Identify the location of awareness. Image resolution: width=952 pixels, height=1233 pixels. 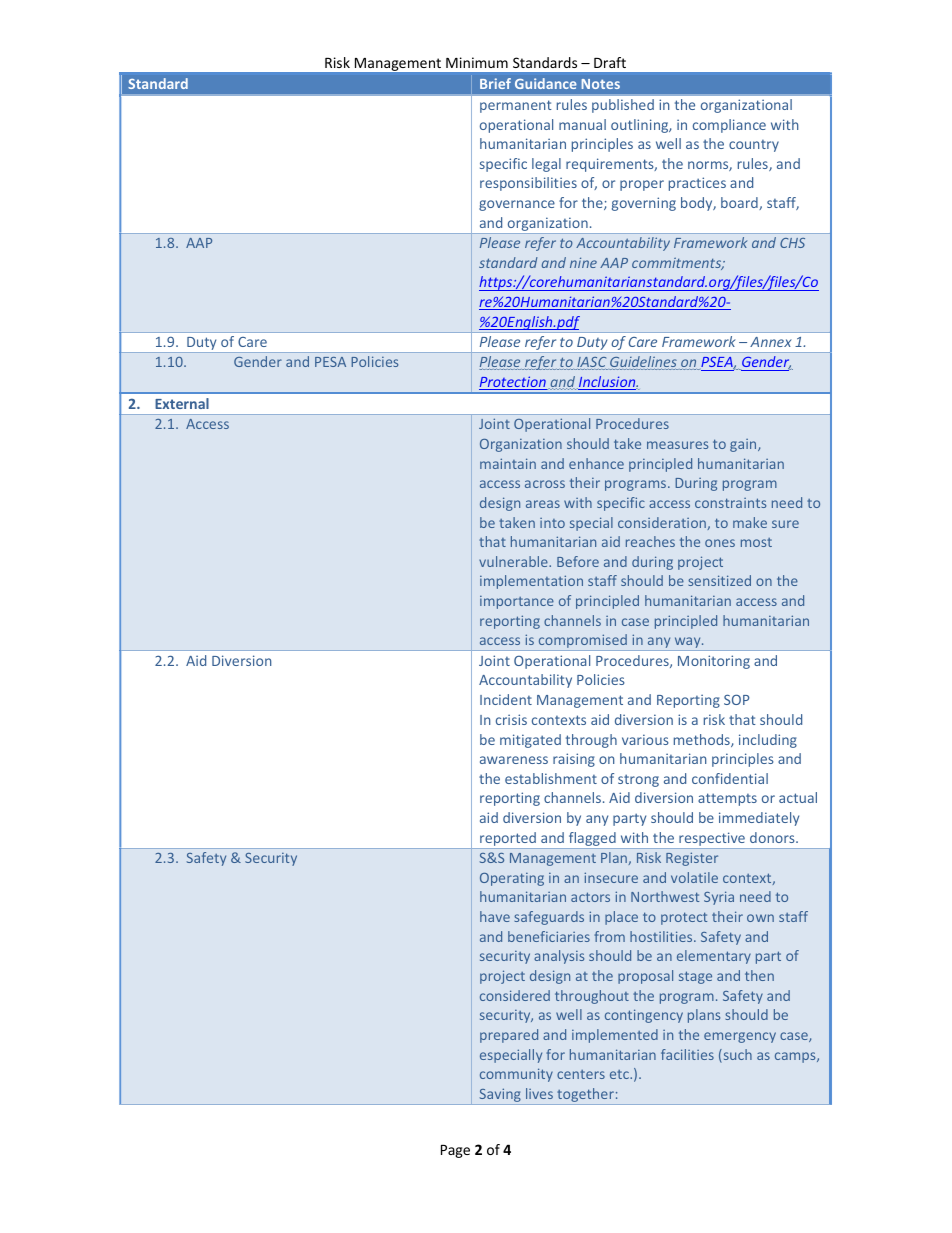
(514, 760).
